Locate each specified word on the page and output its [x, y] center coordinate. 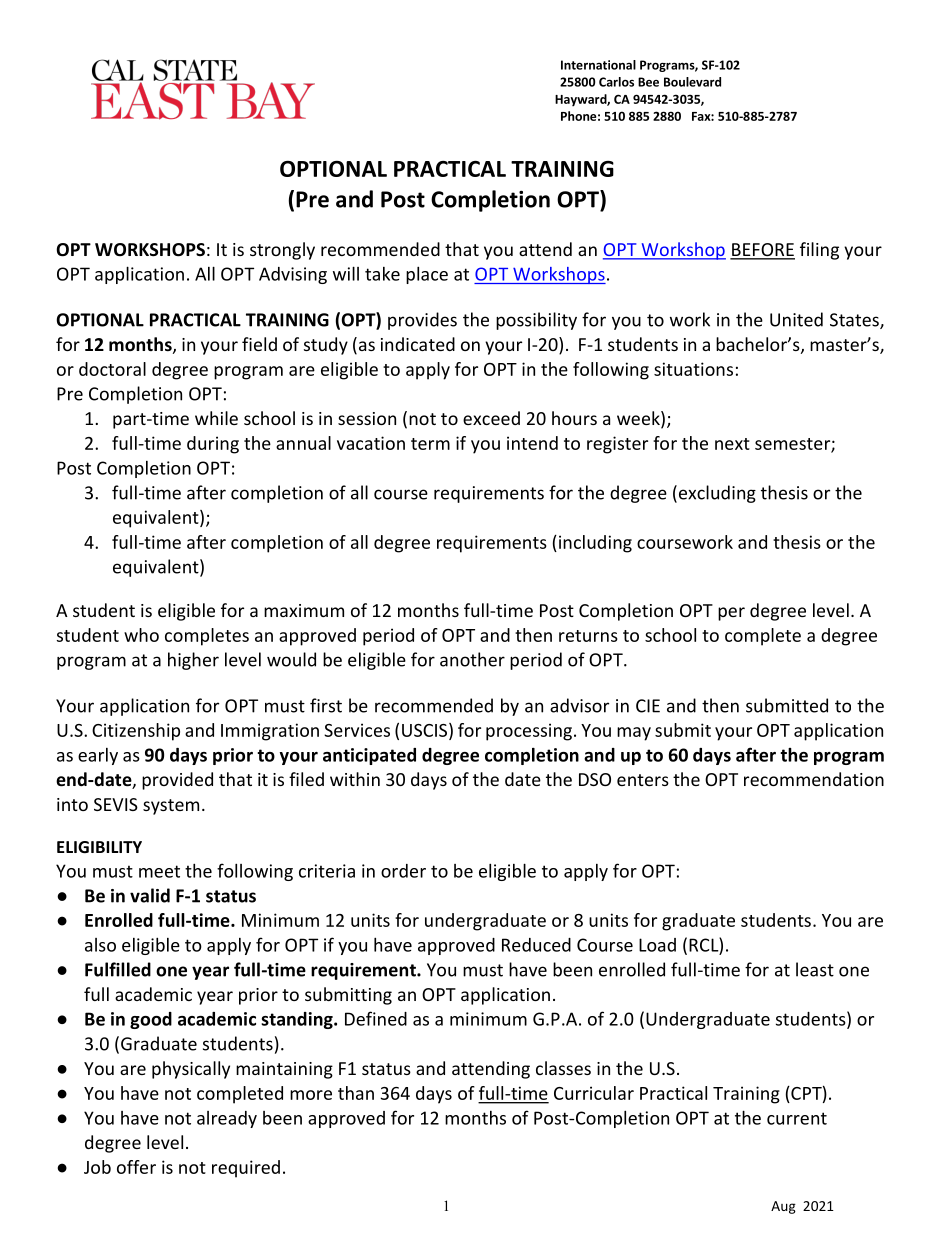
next [732, 444]
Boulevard [692, 82]
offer [136, 1167]
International [598, 65]
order [403, 871]
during [213, 445]
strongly [282, 251]
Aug [783, 1207]
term [430, 444]
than [356, 1093]
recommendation [814, 779]
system [171, 807]
